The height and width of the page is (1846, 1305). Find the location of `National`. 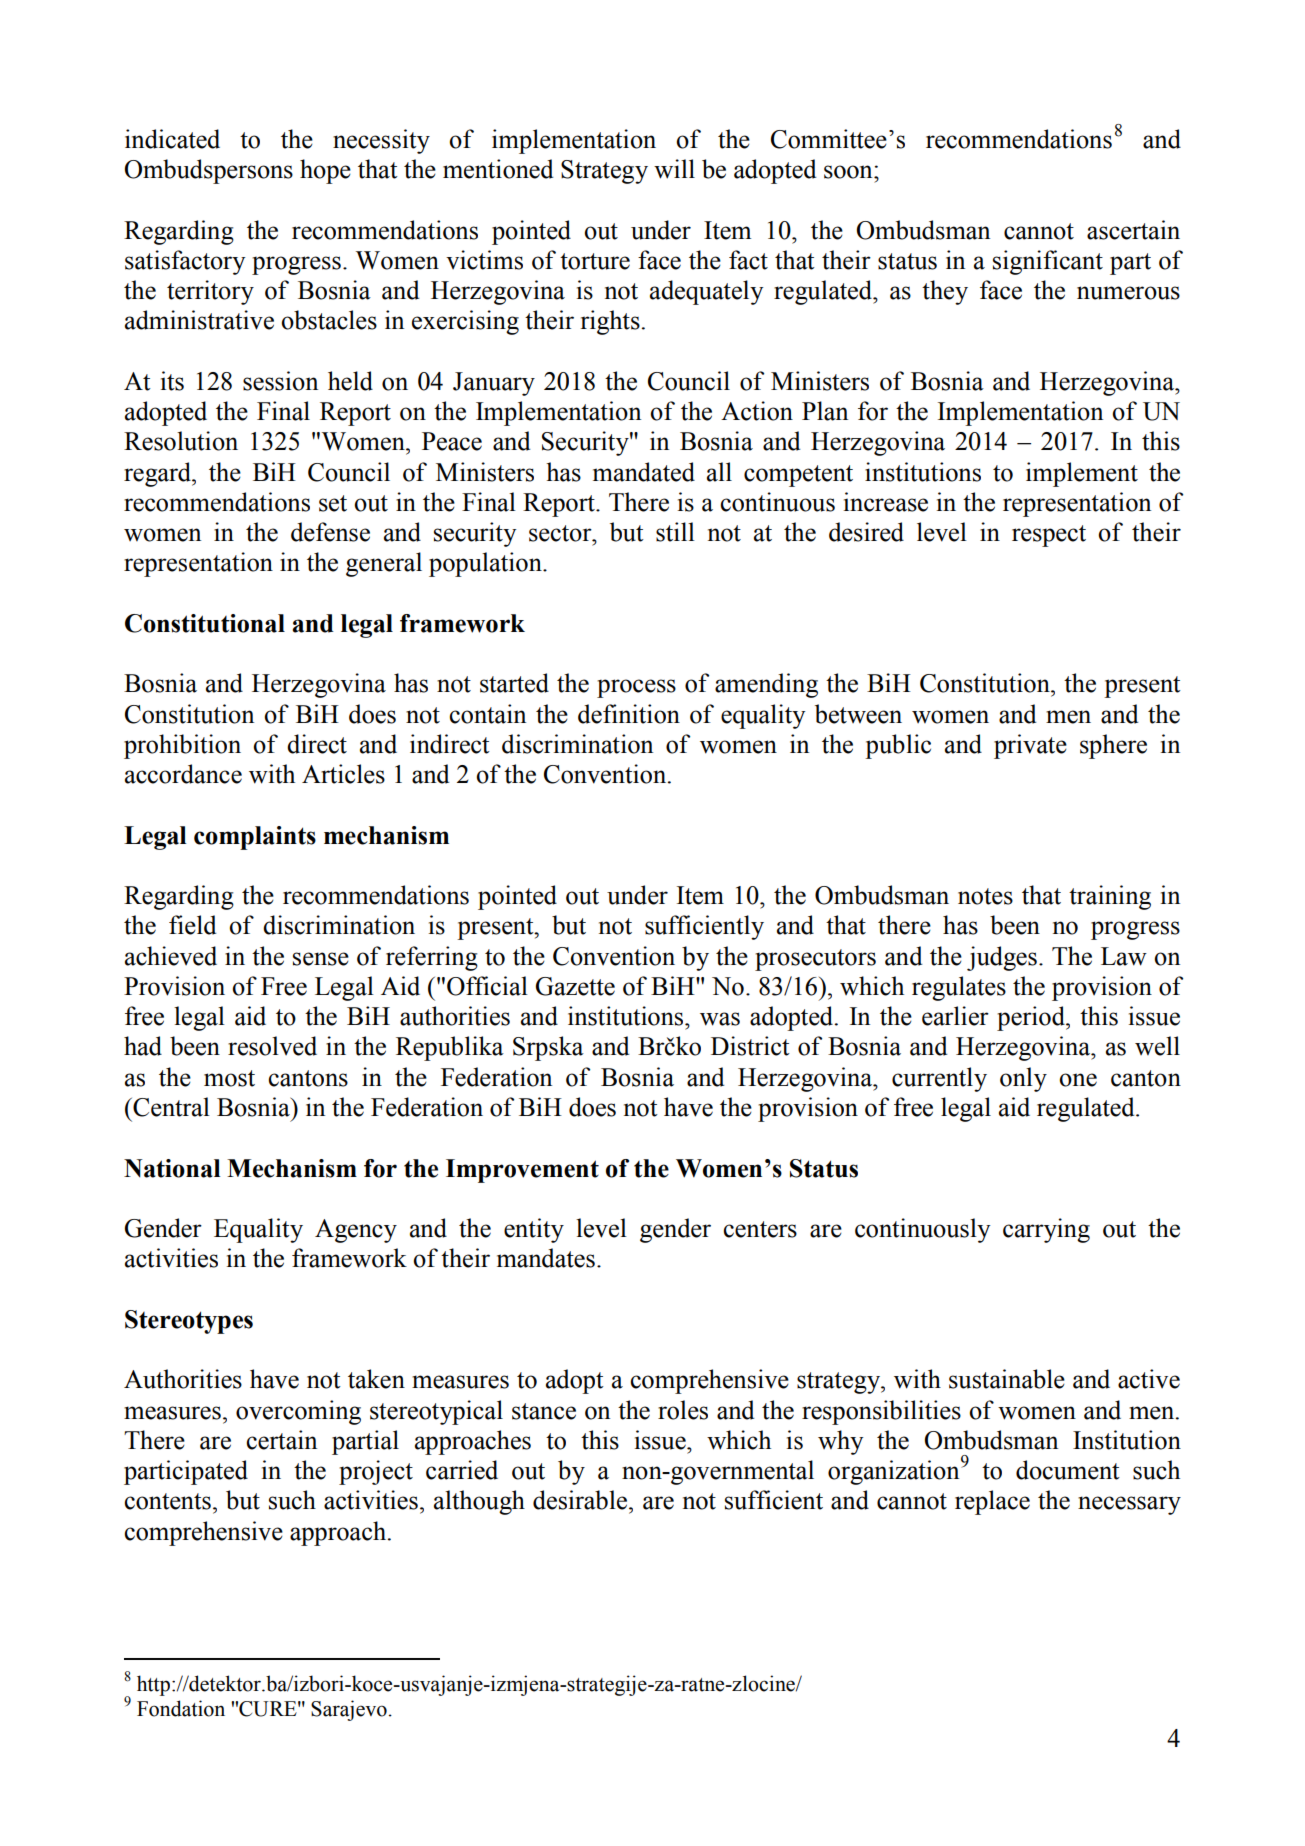

National is located at coordinates (172, 1168).
